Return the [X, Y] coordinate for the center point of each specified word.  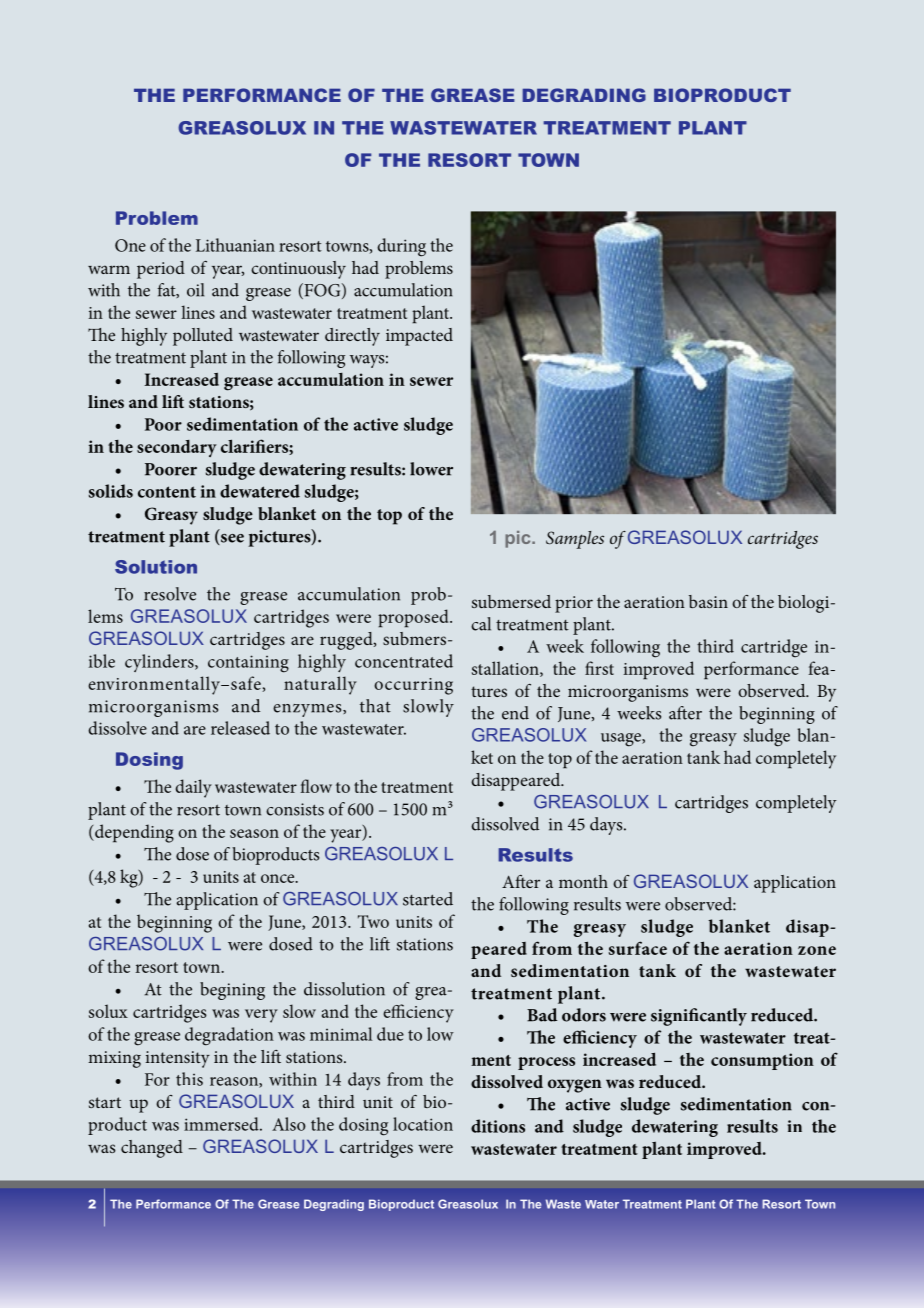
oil [195, 290]
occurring [413, 686]
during [401, 247]
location [423, 1124]
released [240, 728]
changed [152, 1149]
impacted [419, 337]
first [599, 668]
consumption [762, 1061]
